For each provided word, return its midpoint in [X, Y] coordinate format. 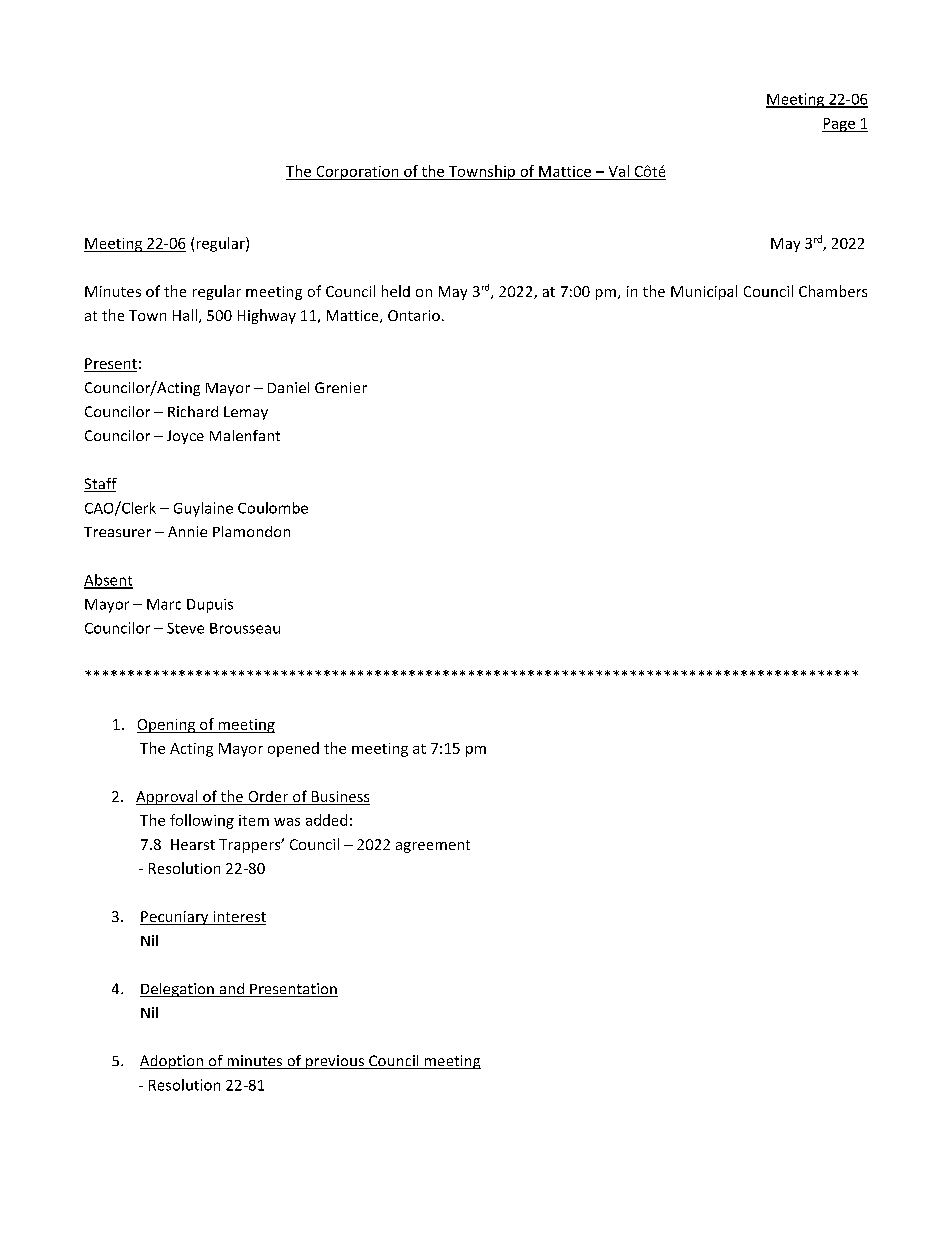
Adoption [173, 1062]
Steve [185, 628]
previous [335, 1062]
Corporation [357, 173]
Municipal [704, 292]
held [396, 291]
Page [839, 125]
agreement [433, 846]
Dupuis [210, 606]
